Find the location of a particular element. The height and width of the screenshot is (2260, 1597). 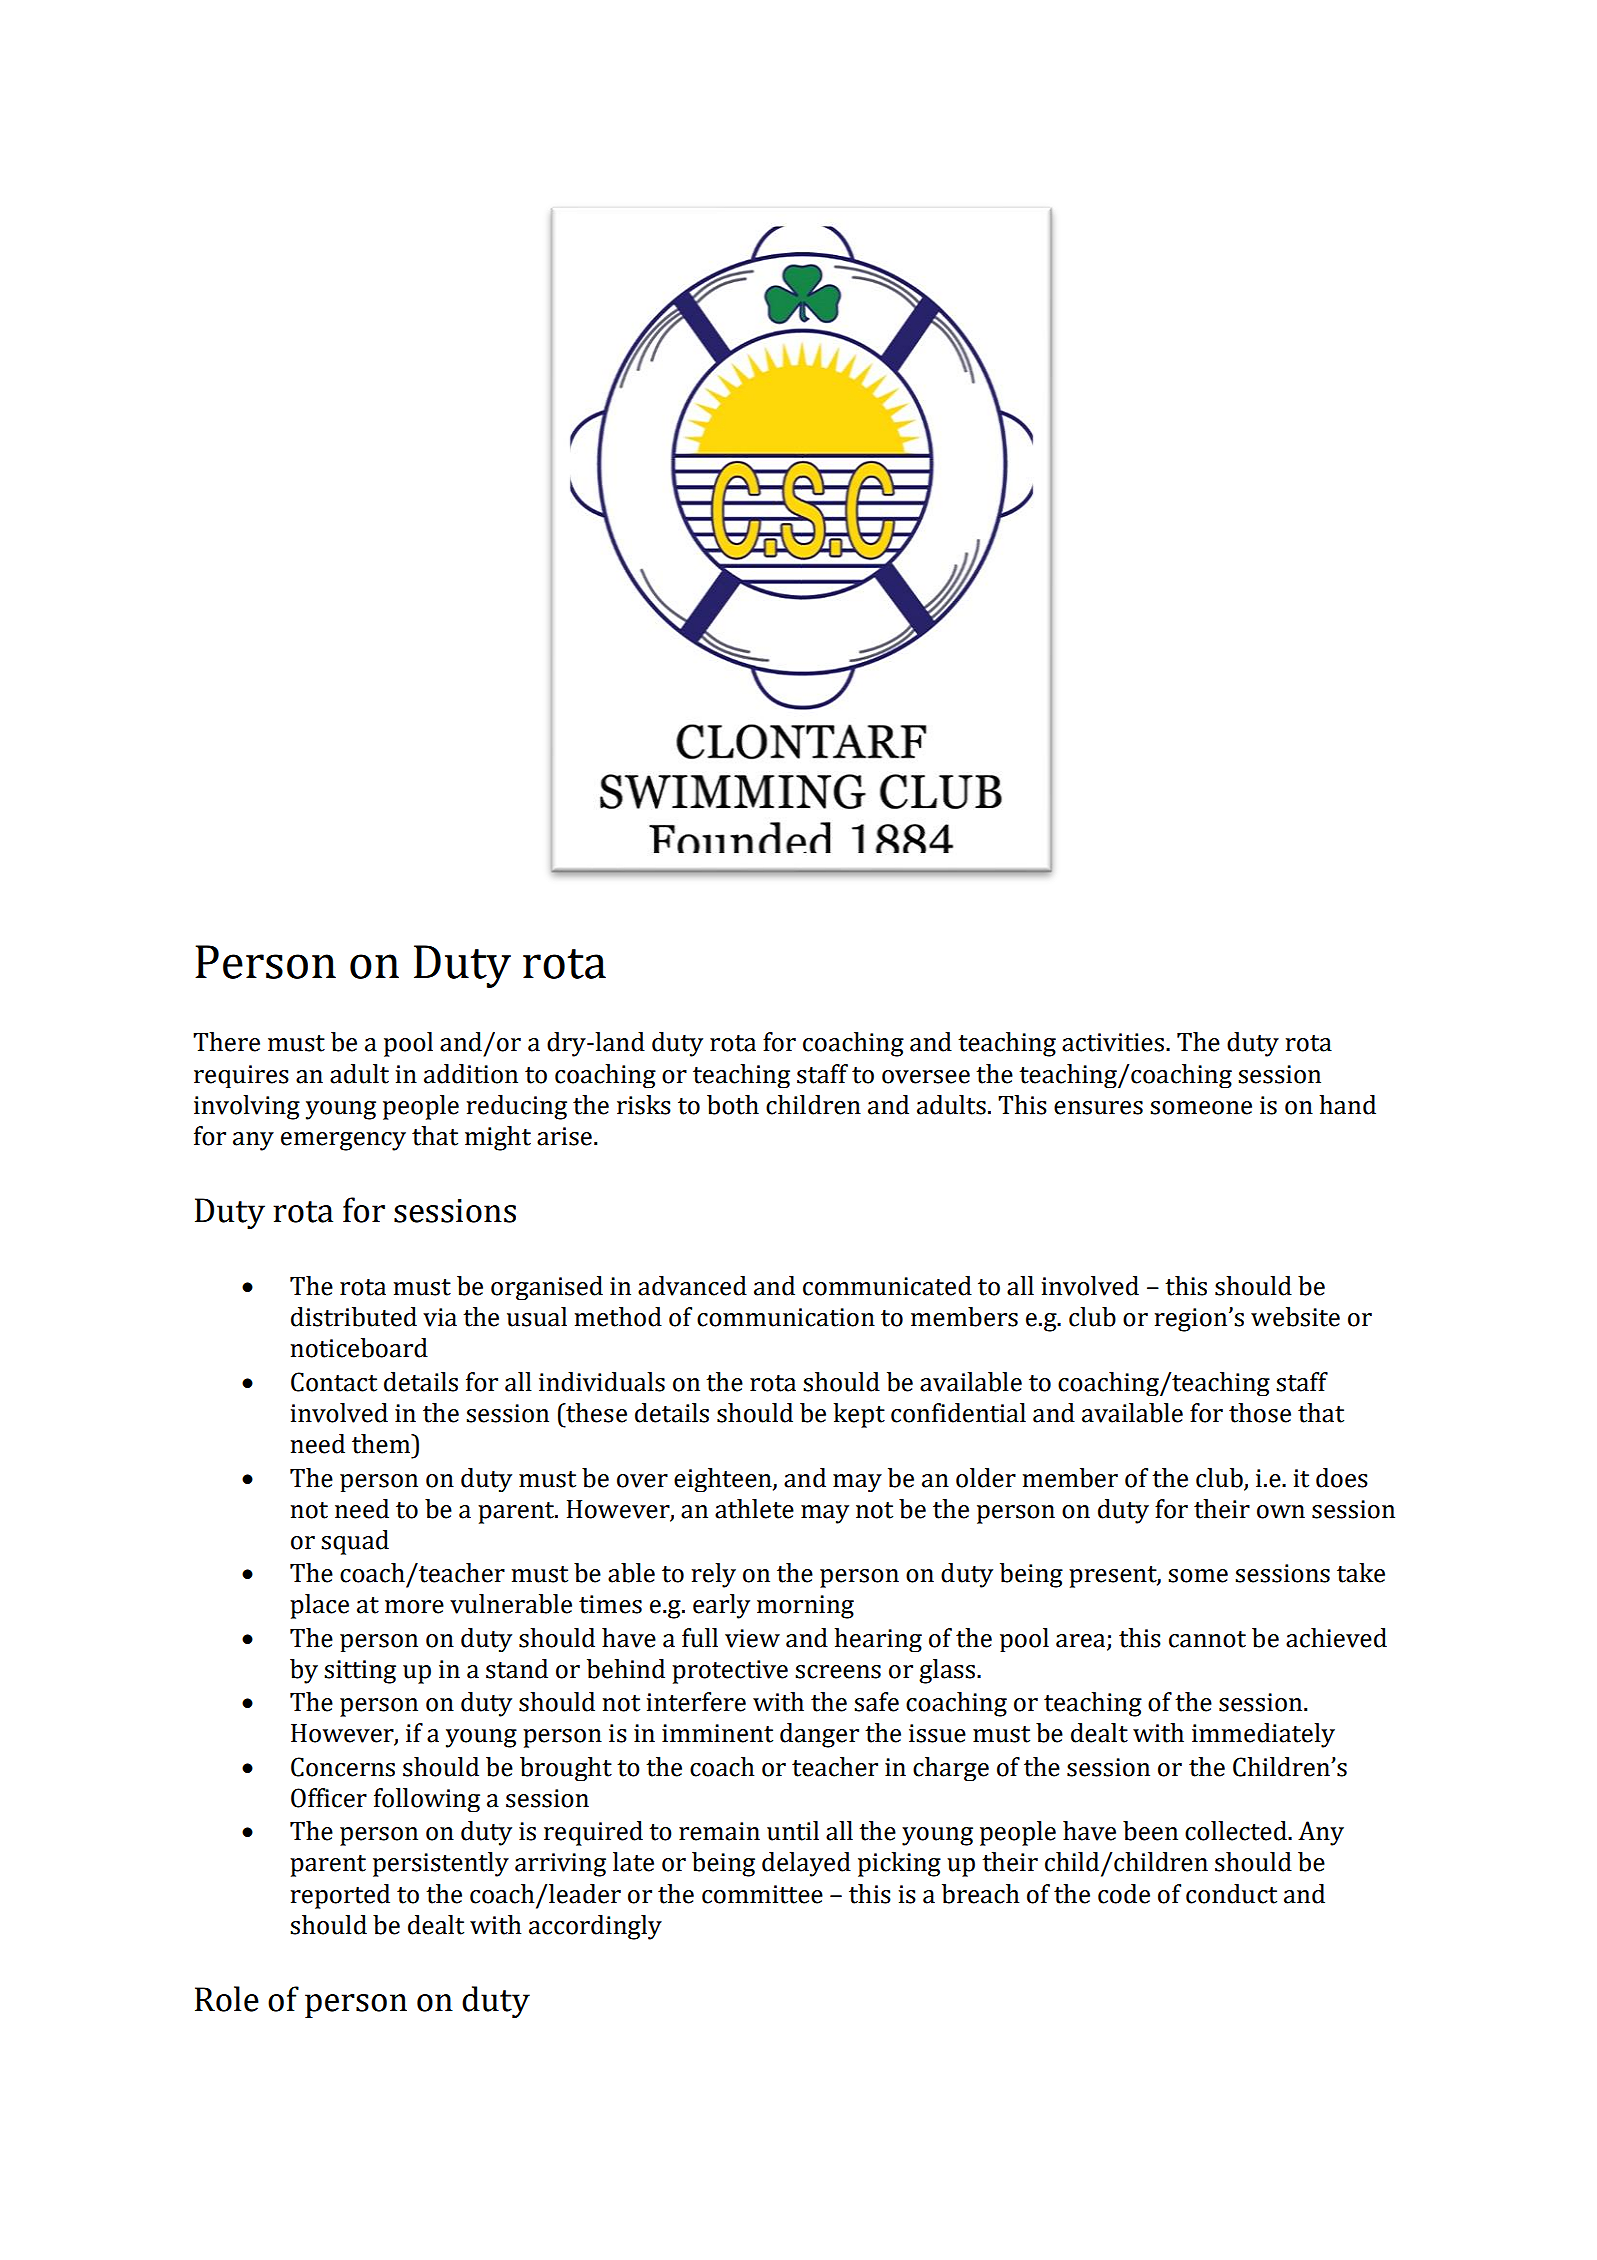

both is located at coordinates (733, 1105).
